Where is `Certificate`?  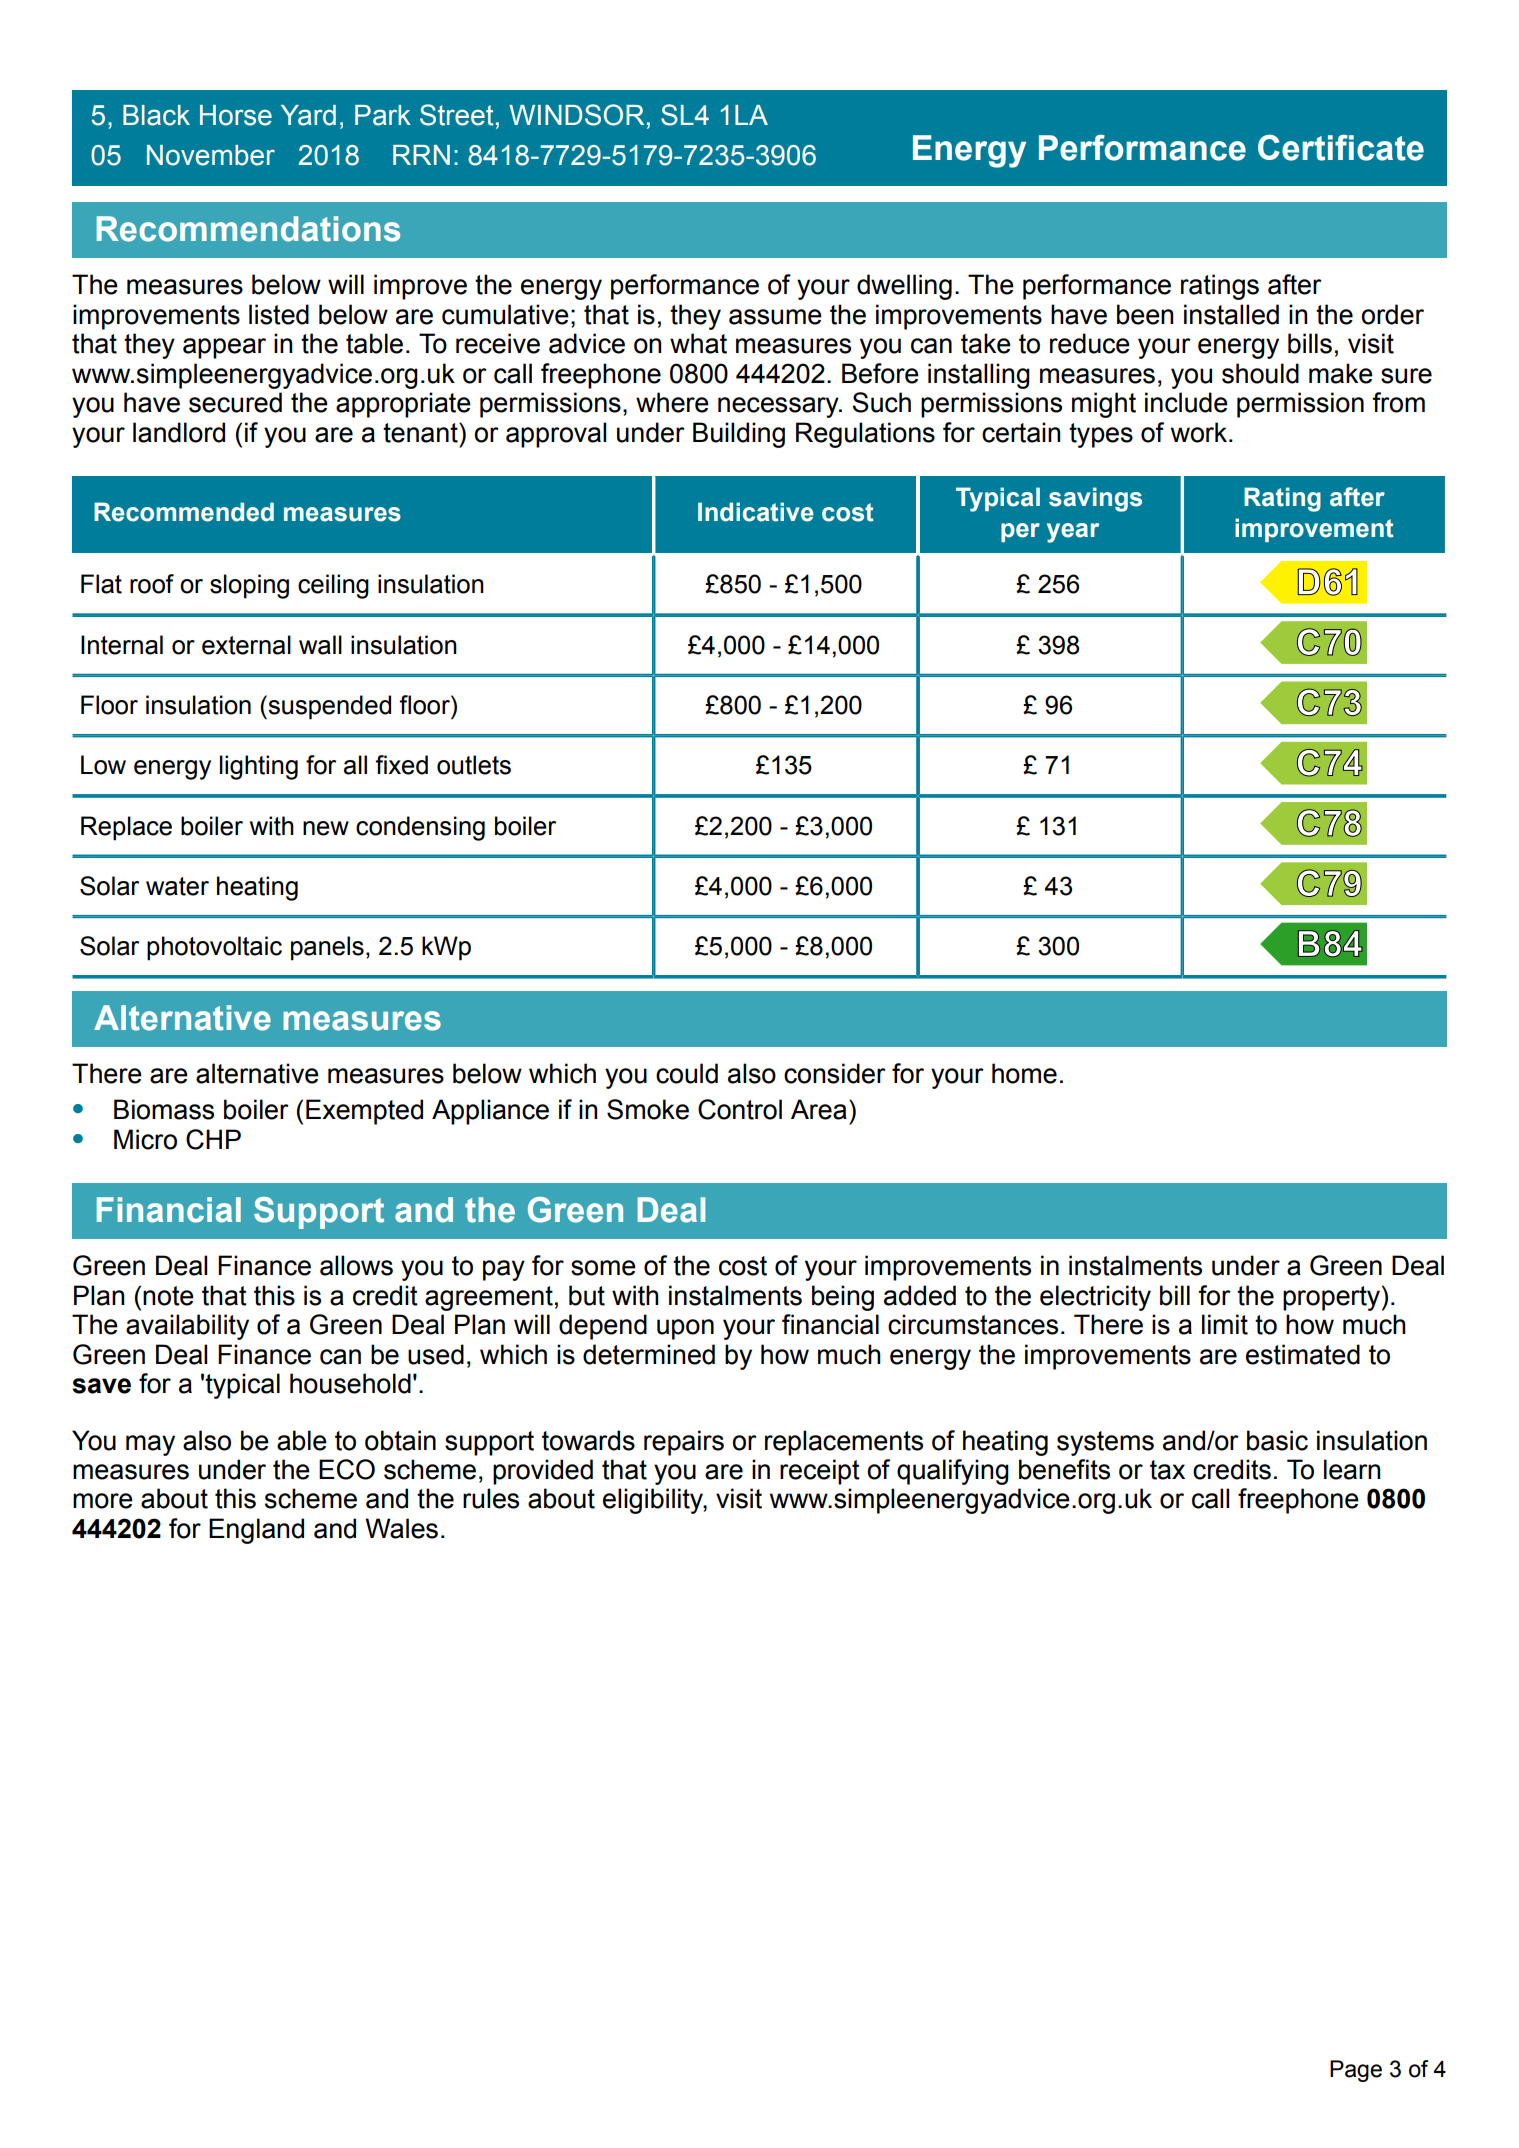
Certificate is located at coordinates (1341, 147).
